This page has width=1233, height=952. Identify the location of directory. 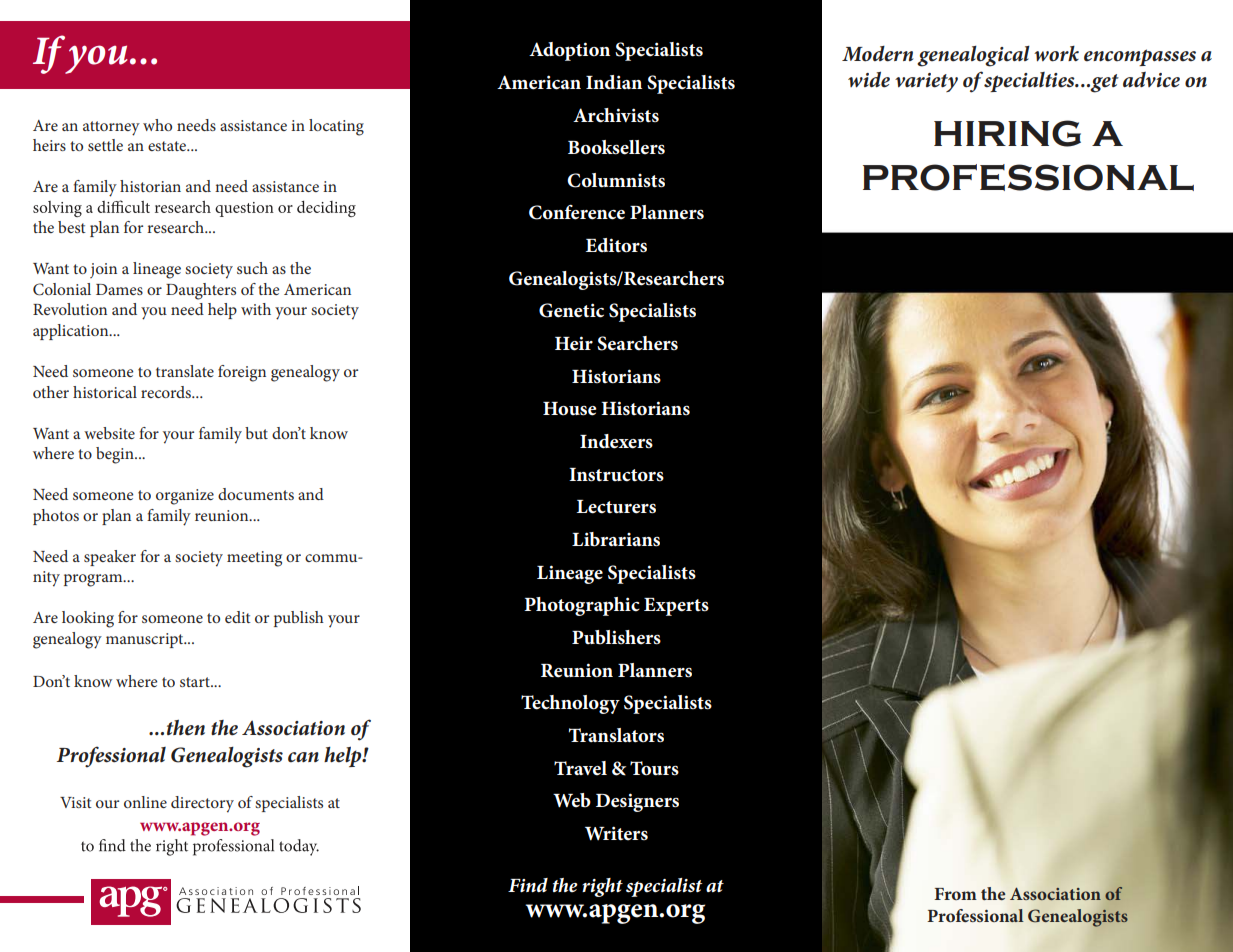
(202, 804).
